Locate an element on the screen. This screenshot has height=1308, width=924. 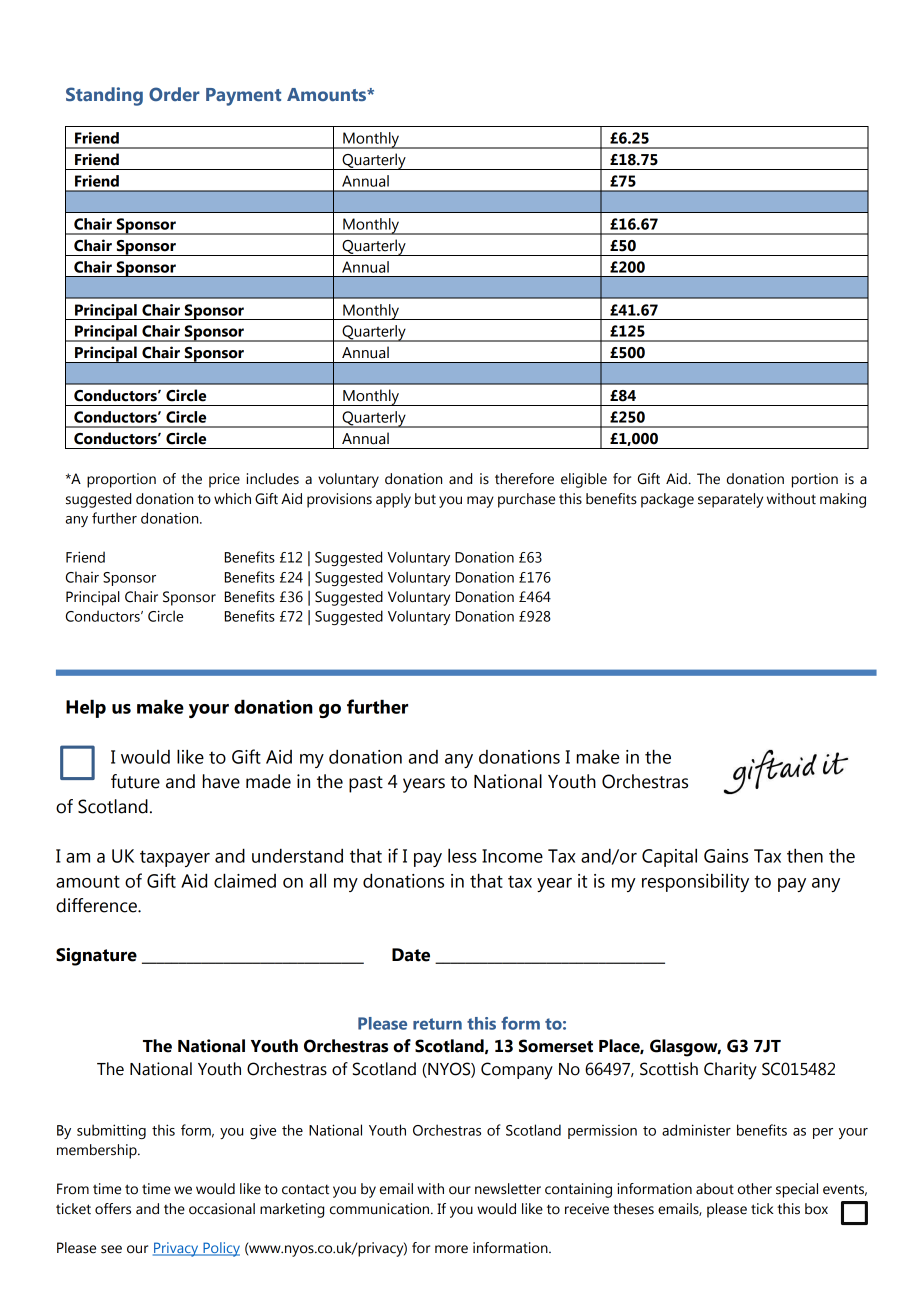
Order is located at coordinates (174, 94).
